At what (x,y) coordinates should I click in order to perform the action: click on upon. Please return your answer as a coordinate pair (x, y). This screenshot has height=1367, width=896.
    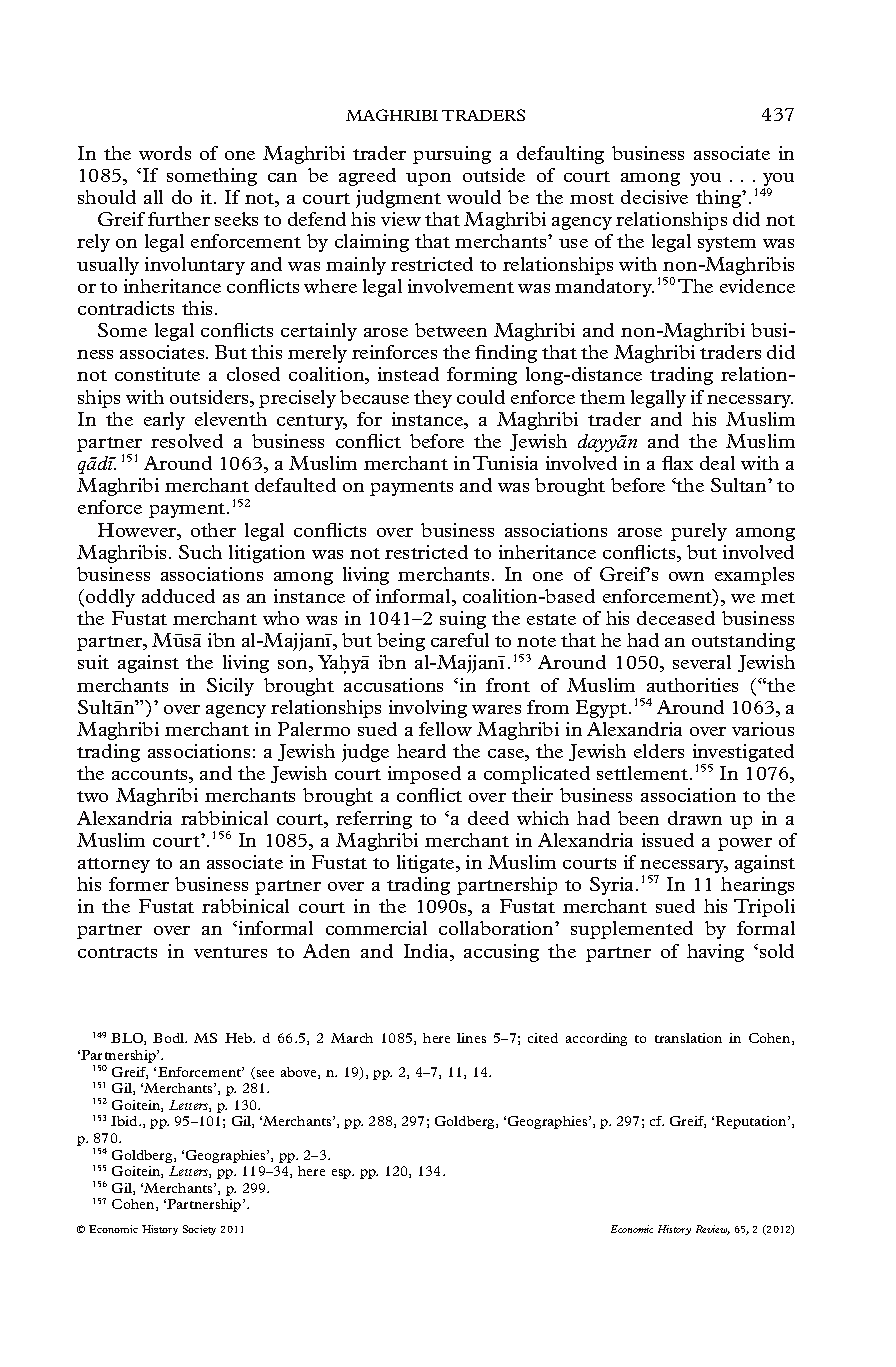
    Looking at the image, I should click on (428, 179).
